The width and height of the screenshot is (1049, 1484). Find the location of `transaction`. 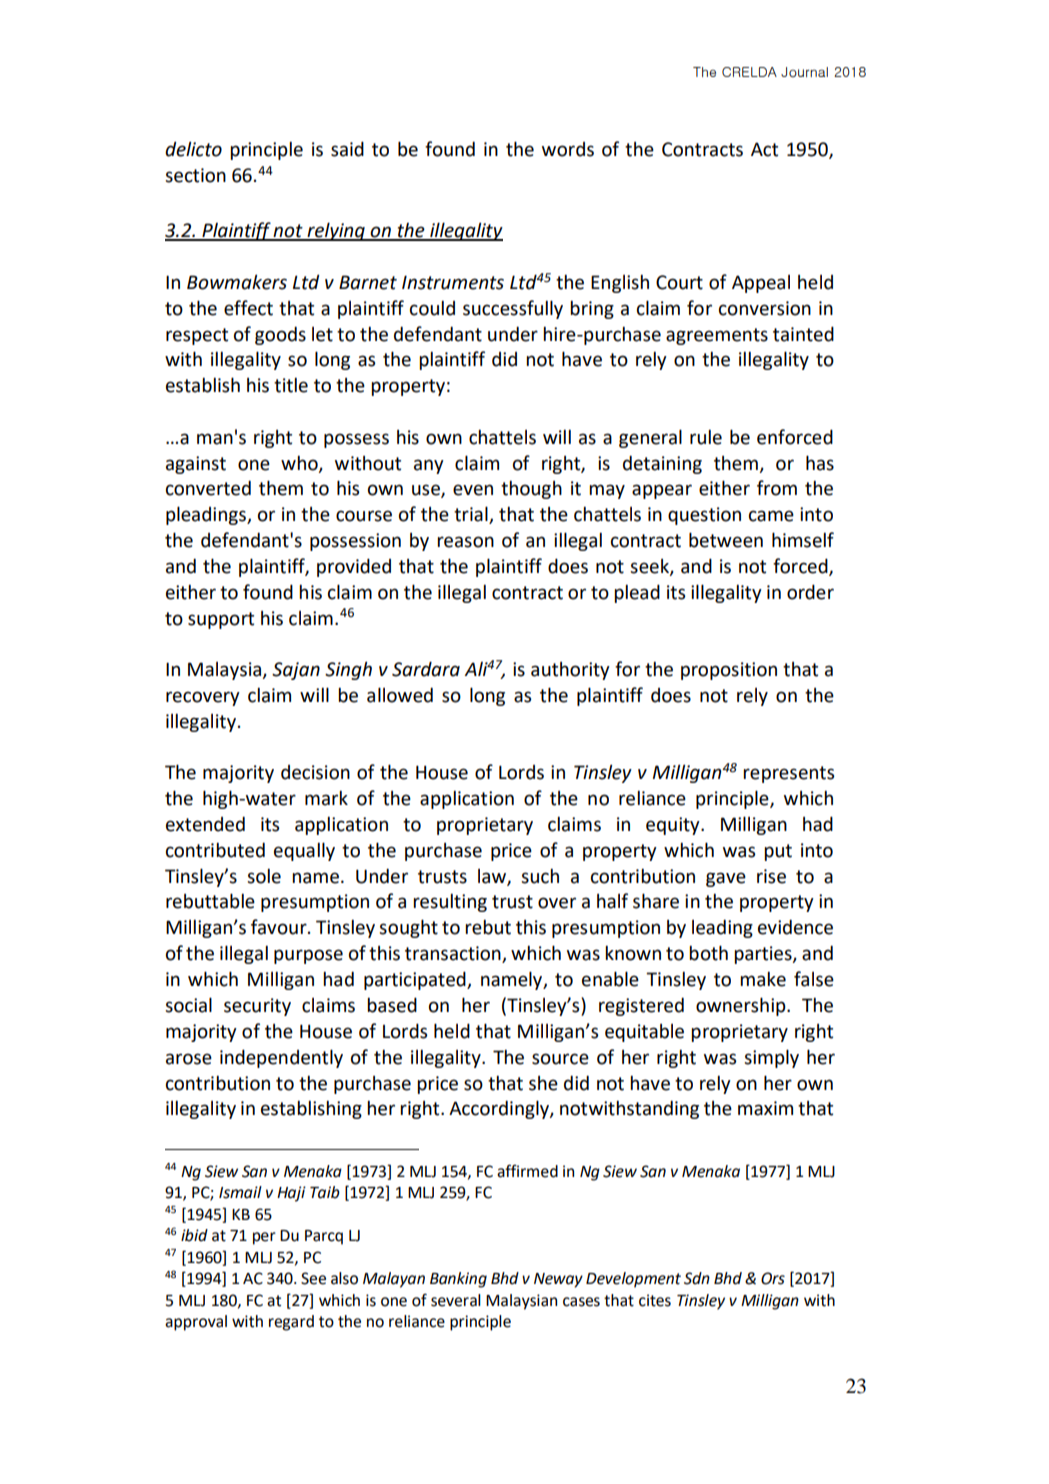

transaction is located at coordinates (454, 954).
